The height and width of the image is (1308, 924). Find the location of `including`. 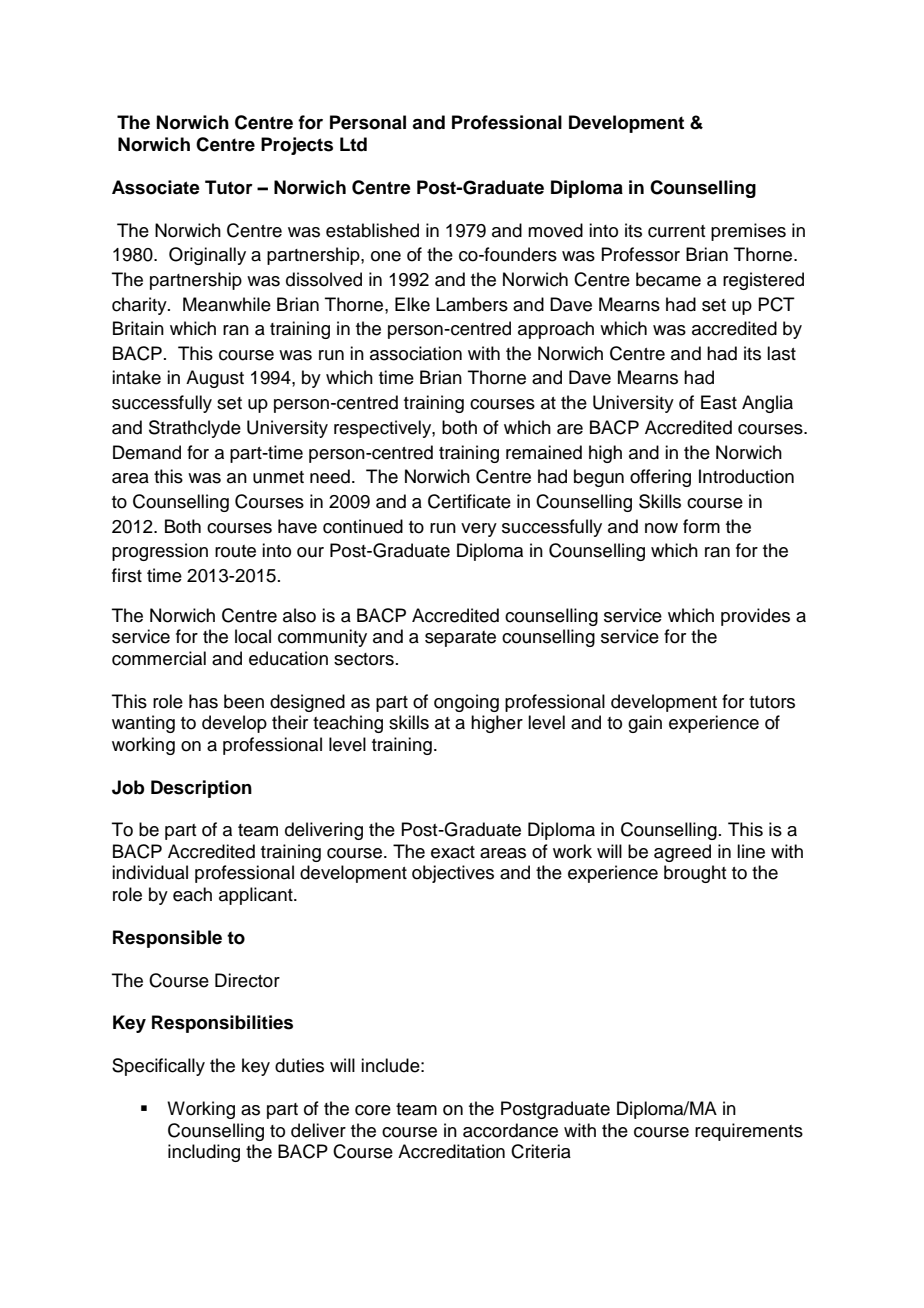

including is located at coordinates (204, 1153).
